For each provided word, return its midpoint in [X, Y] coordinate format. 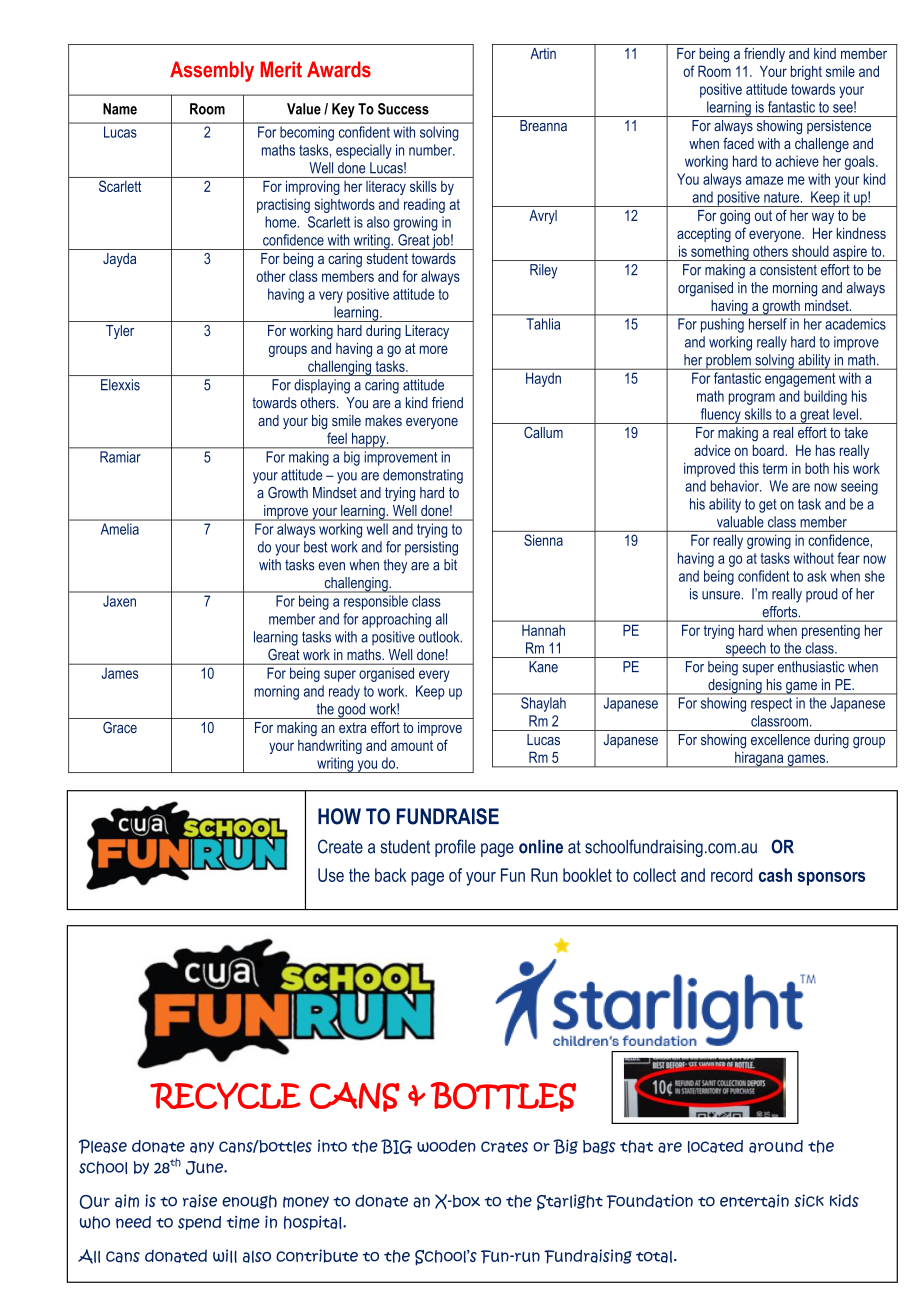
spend [199, 1223]
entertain [754, 1201]
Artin [543, 53]
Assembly [212, 71]
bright [806, 72]
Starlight [570, 1202]
